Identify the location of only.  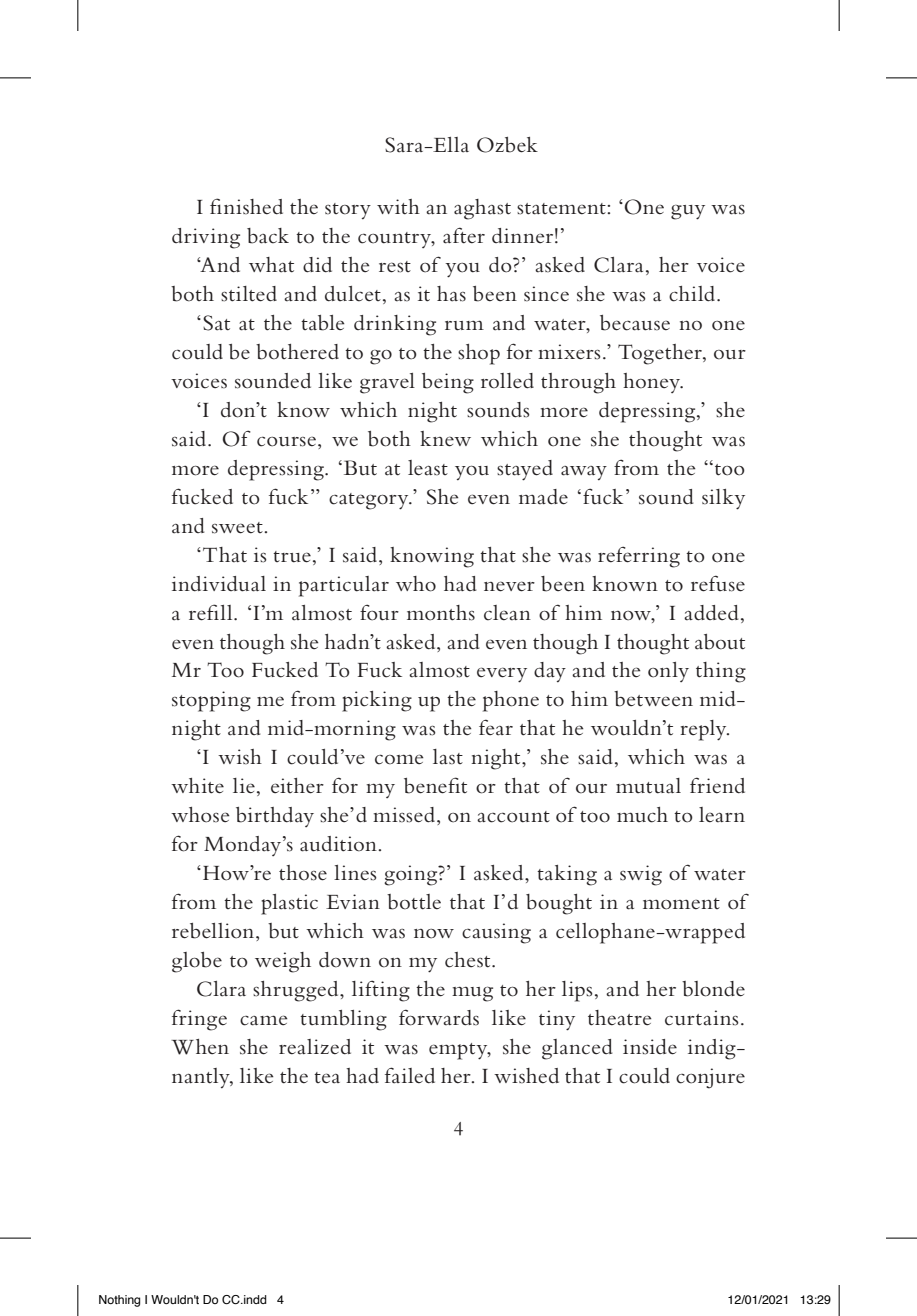
(668, 672).
